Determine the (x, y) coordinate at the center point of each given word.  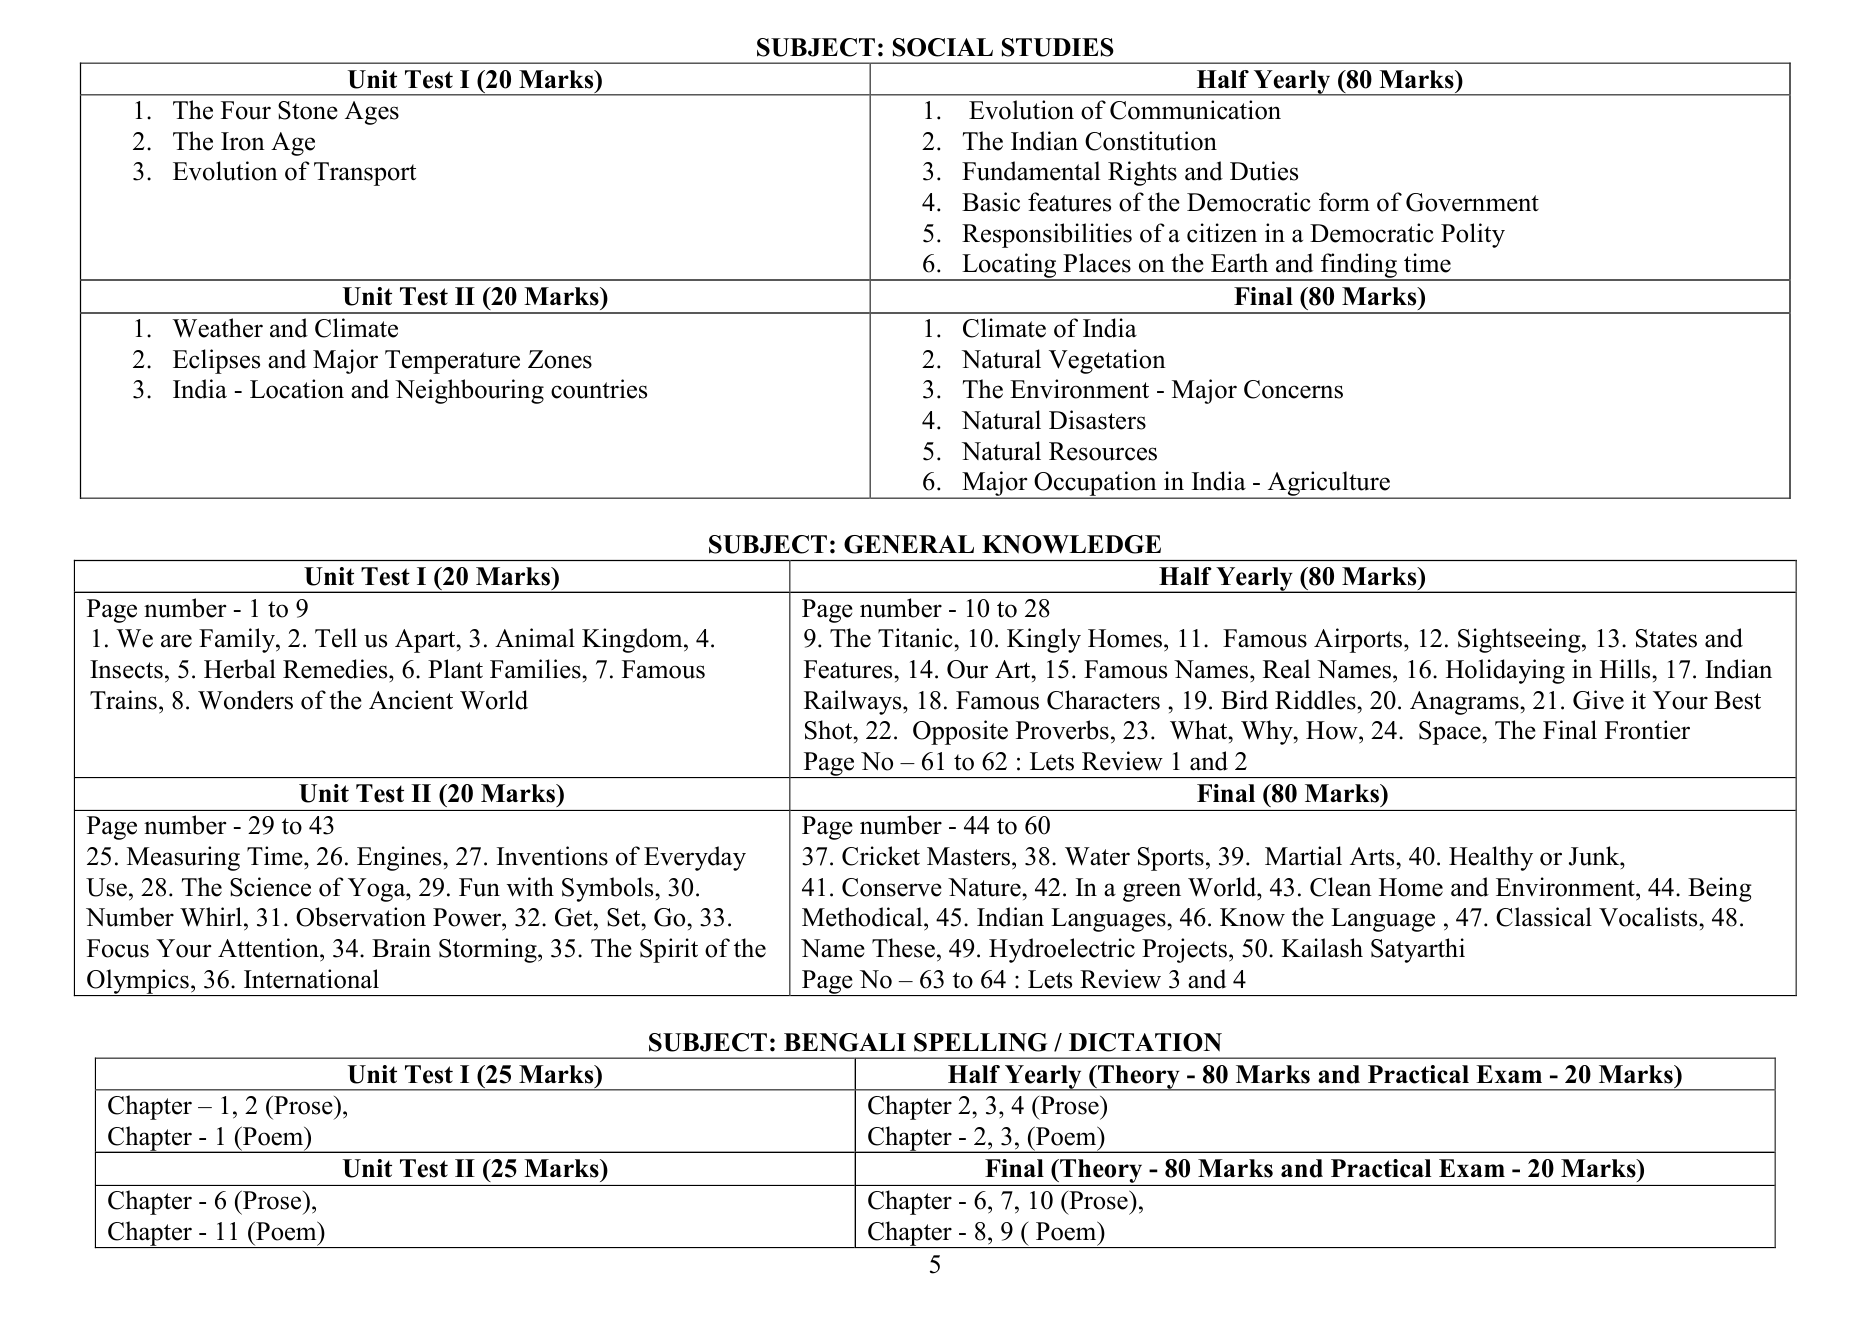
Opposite (960, 732)
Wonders (245, 700)
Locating (1009, 267)
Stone (308, 110)
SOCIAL (943, 47)
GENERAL (909, 544)
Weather (217, 328)
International (311, 979)
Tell (336, 638)
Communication (1195, 110)
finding (1359, 267)
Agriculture (1328, 485)
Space (1451, 733)
